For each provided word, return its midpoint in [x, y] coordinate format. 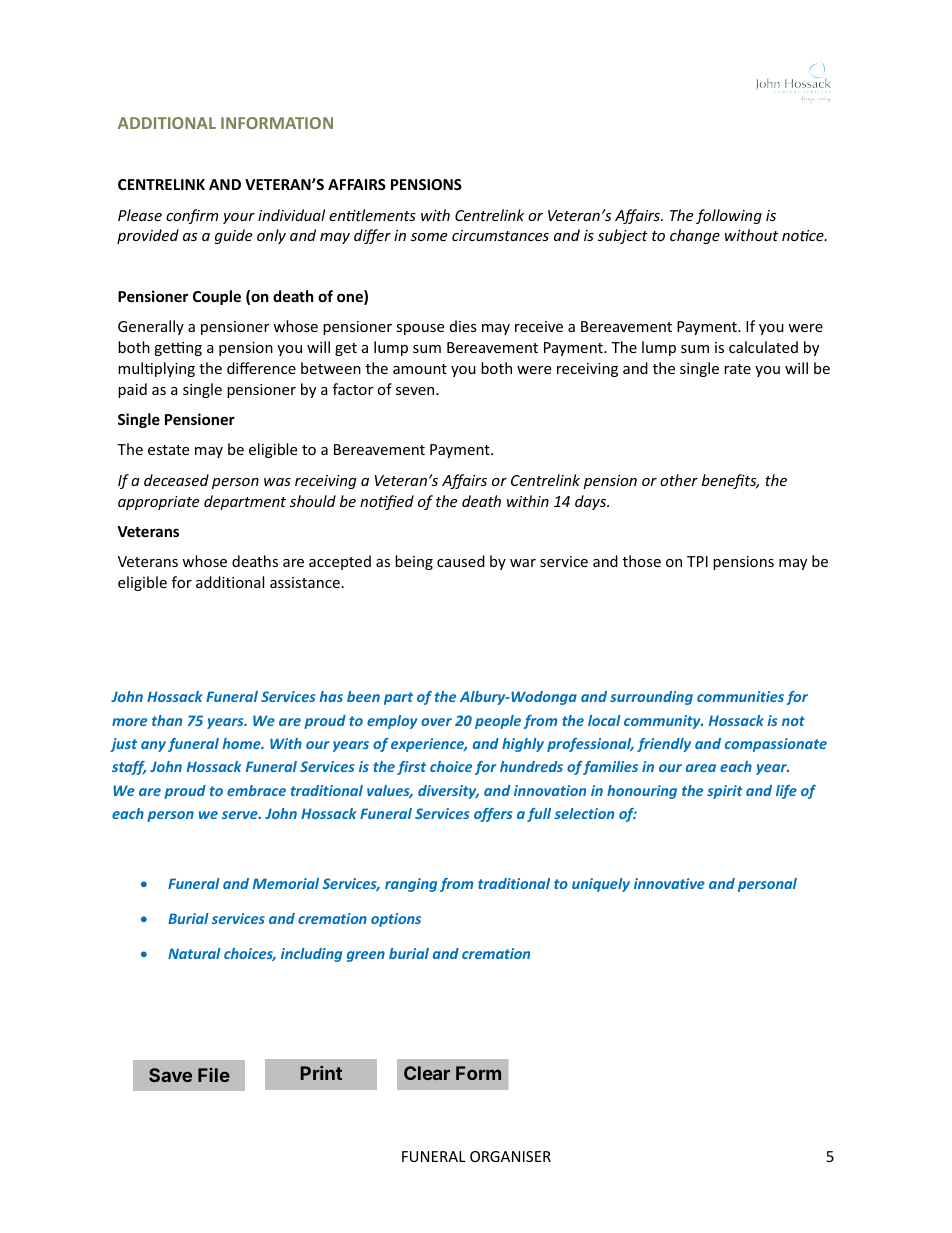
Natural [194, 953]
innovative [669, 883]
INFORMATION [277, 123]
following [729, 216]
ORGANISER [510, 1156]
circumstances [500, 235]
